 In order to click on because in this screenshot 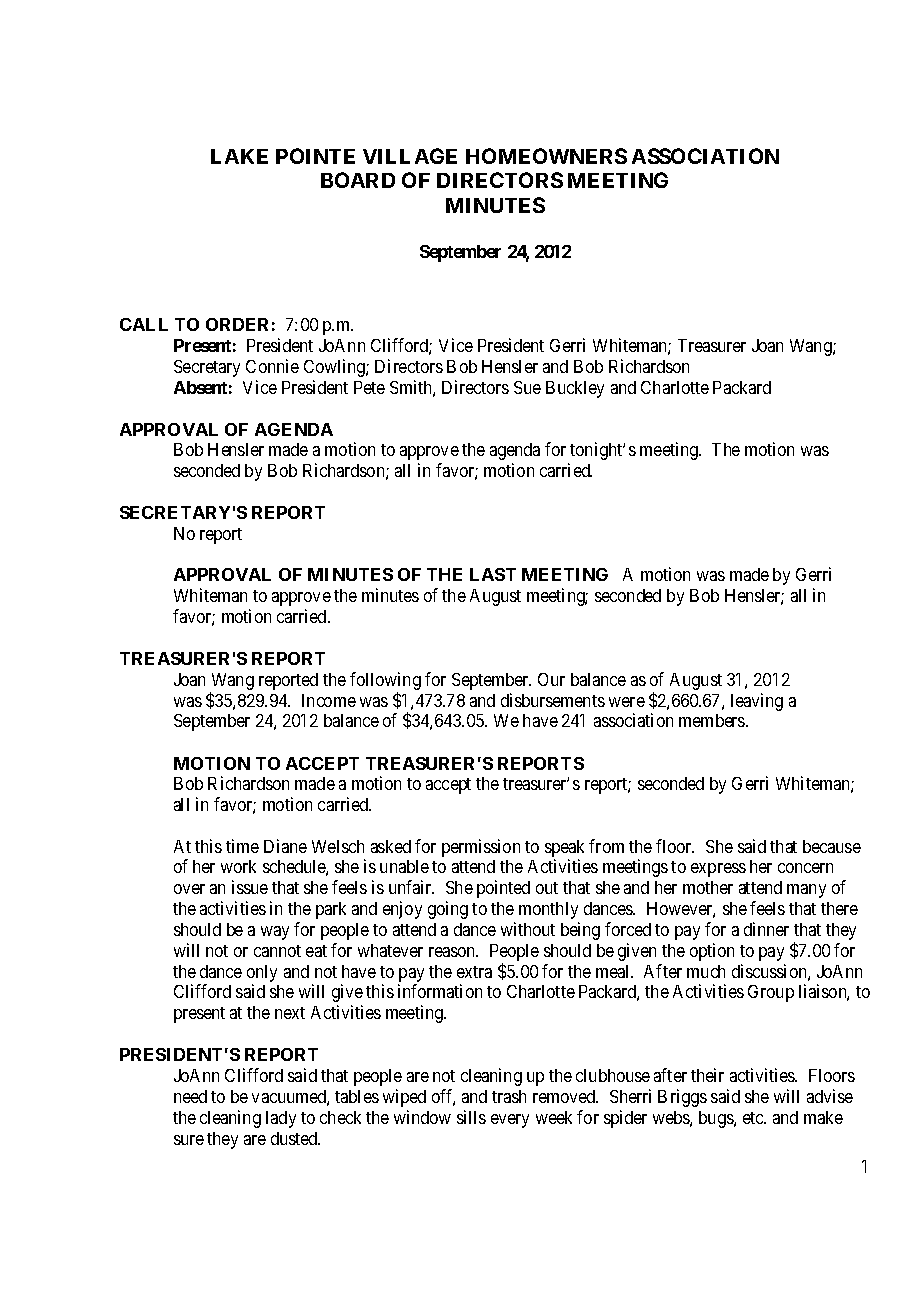, I will do `click(832, 846)`.
